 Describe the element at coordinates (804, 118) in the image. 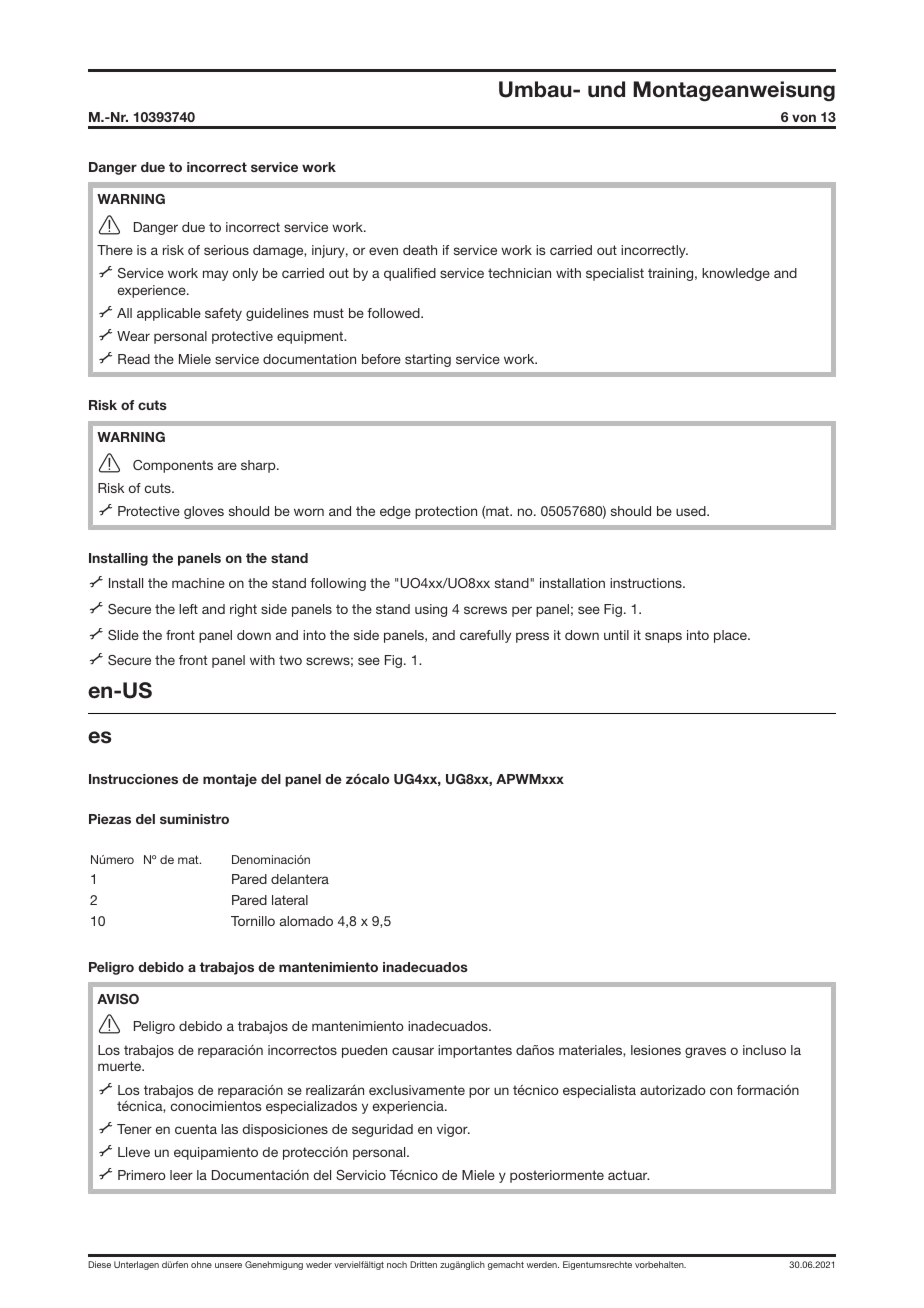

I see `von` at that location.
